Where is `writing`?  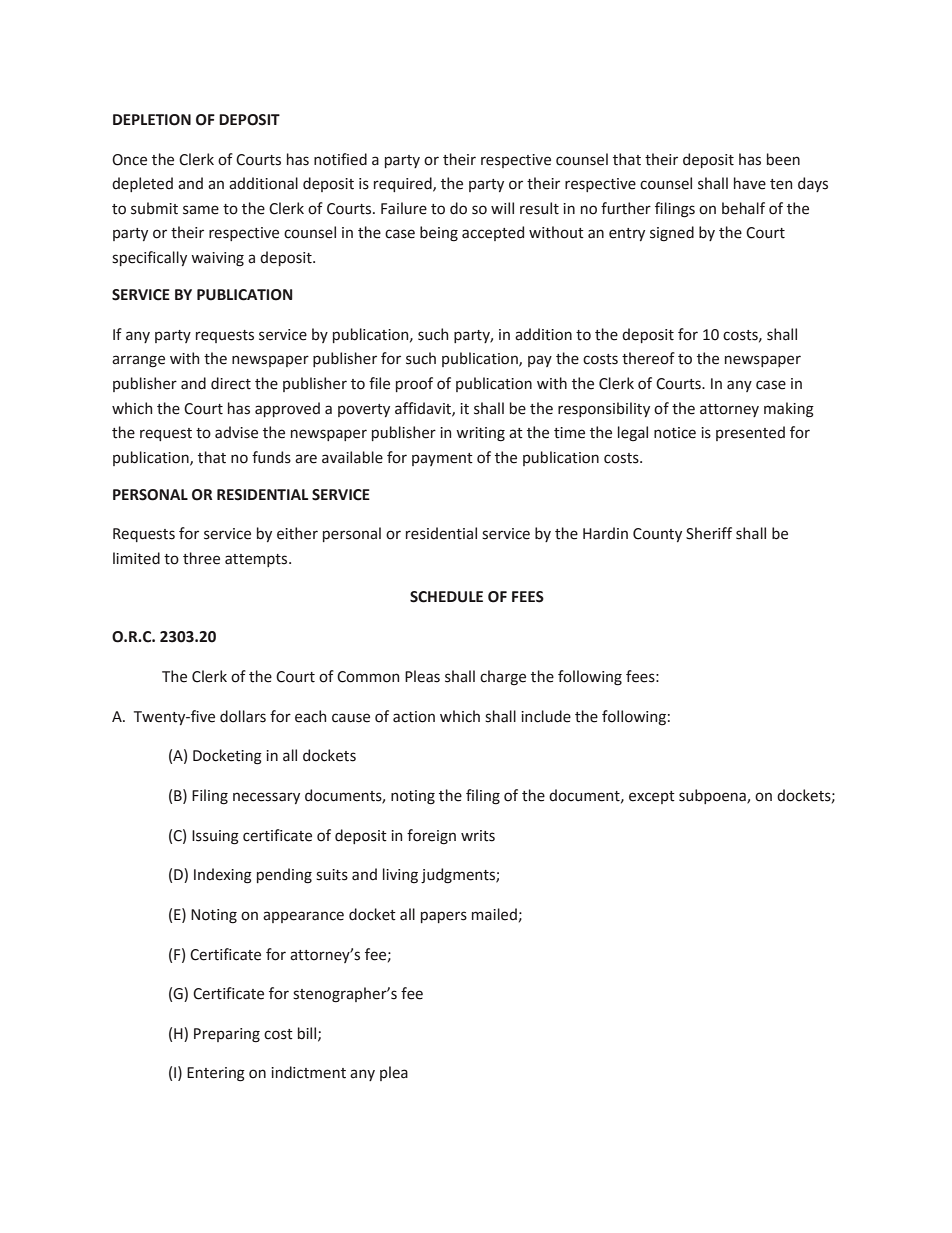 writing is located at coordinates (480, 434).
